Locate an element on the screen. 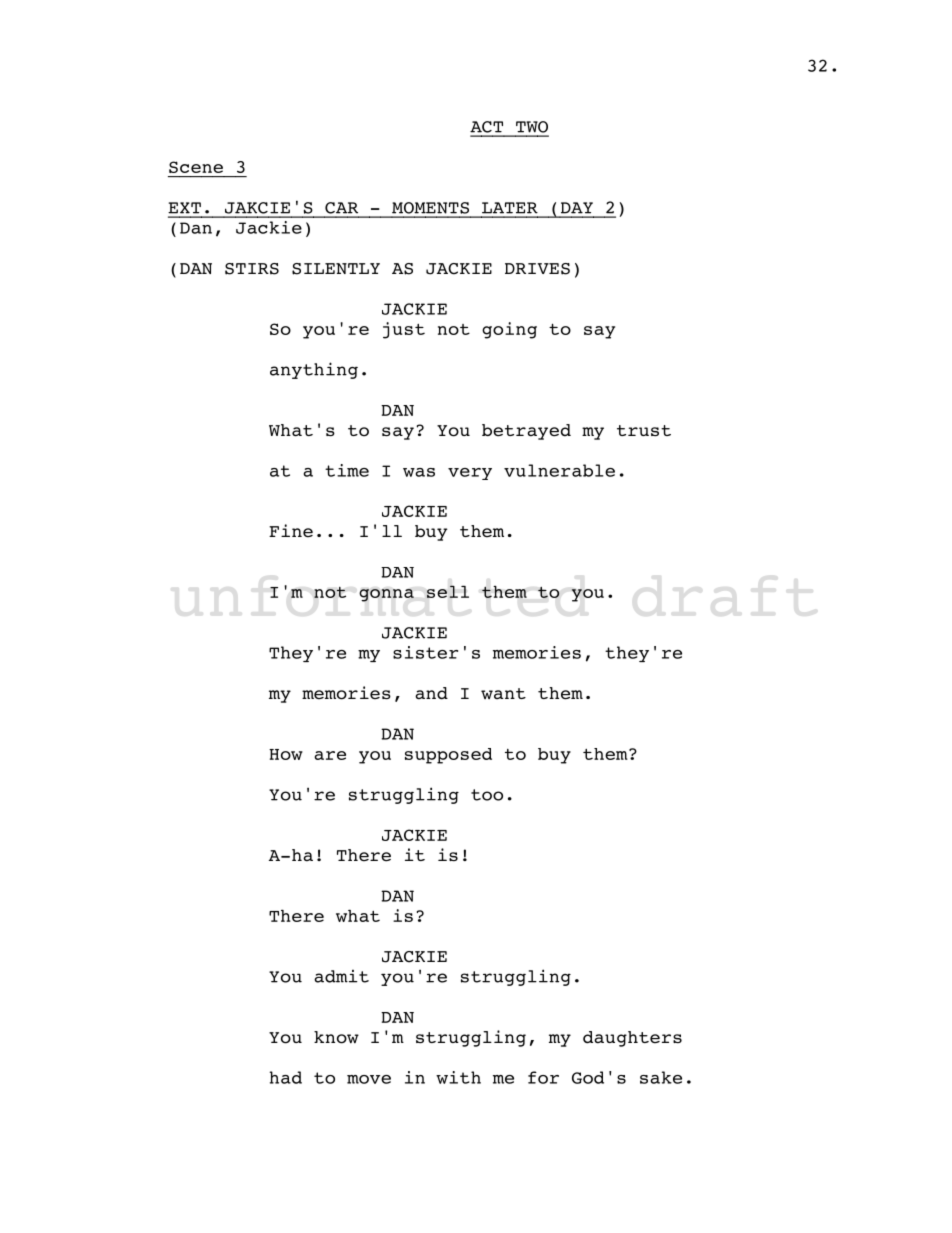  DRIVES is located at coordinates (537, 269).
